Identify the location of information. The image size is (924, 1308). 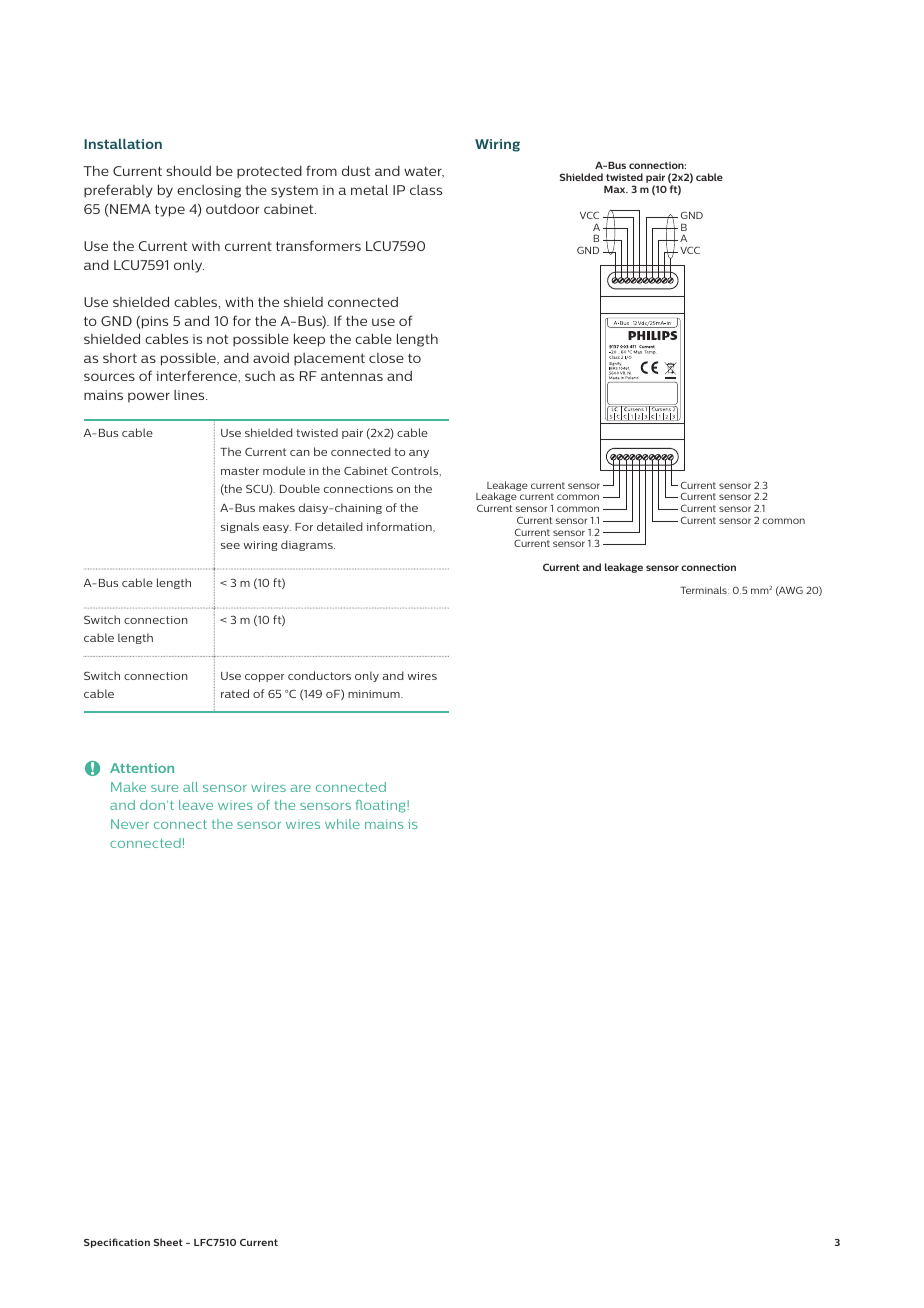
(400, 526).
